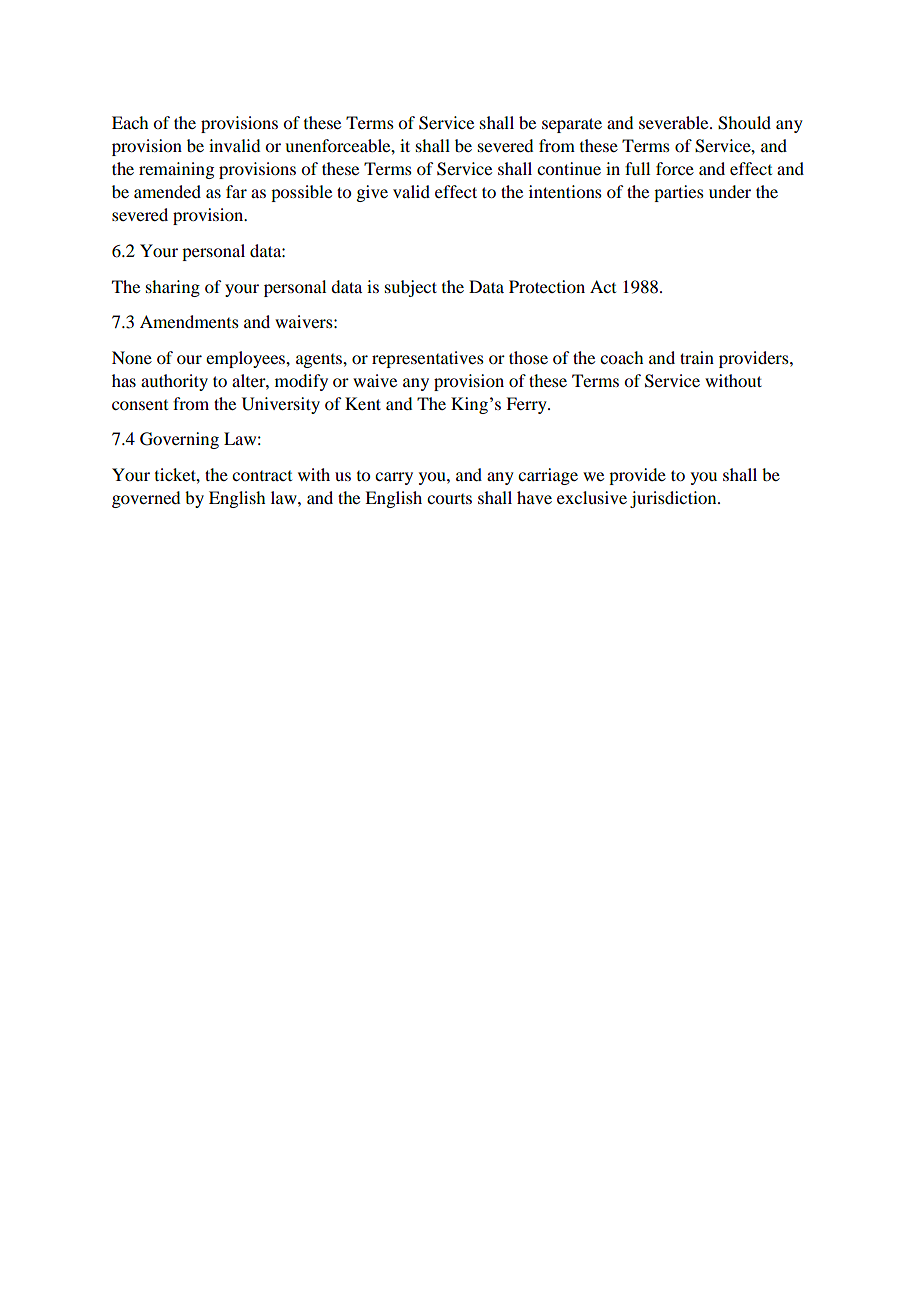 The image size is (924, 1308). Describe the element at coordinates (411, 288) in the screenshot. I see `subject` at that location.
